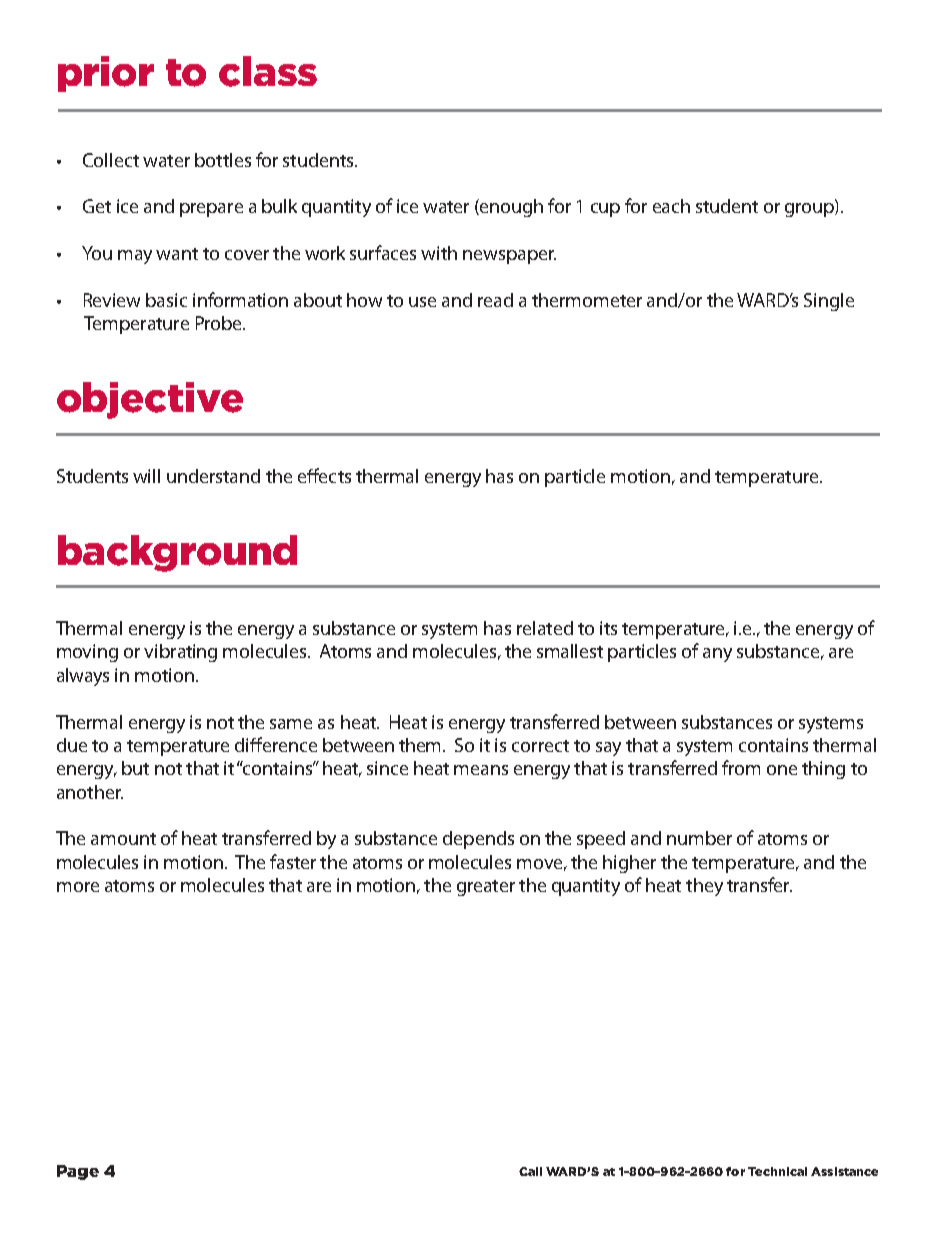 This page has width=952, height=1233. Describe the element at coordinates (671, 206) in the page. I see `each` at that location.
